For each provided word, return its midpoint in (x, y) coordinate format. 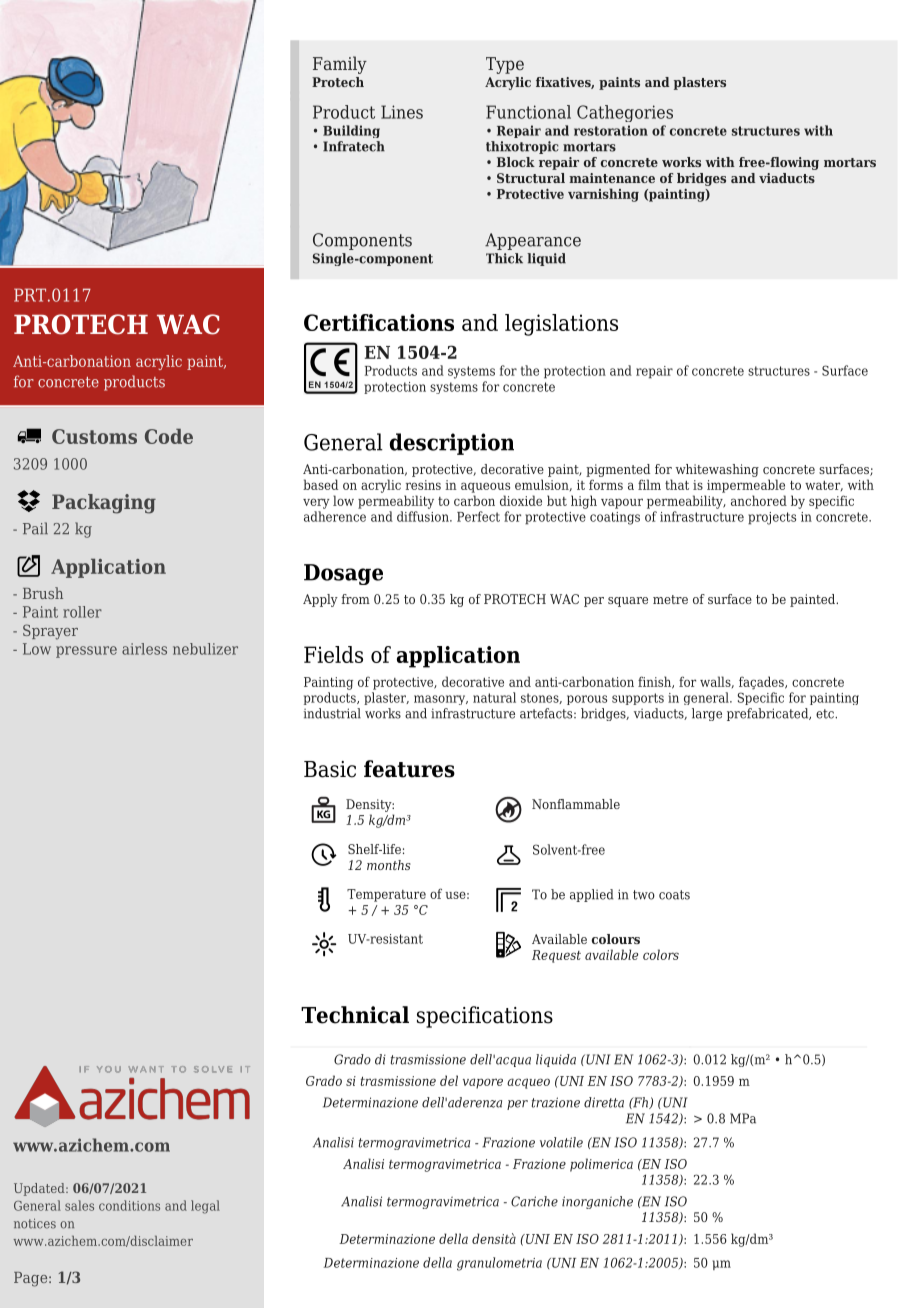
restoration (611, 130)
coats (674, 895)
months (389, 865)
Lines (402, 112)
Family (340, 65)
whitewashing (717, 470)
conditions (129, 1205)
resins (423, 485)
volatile (561, 1142)
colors (661, 954)
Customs (94, 436)
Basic (330, 769)
